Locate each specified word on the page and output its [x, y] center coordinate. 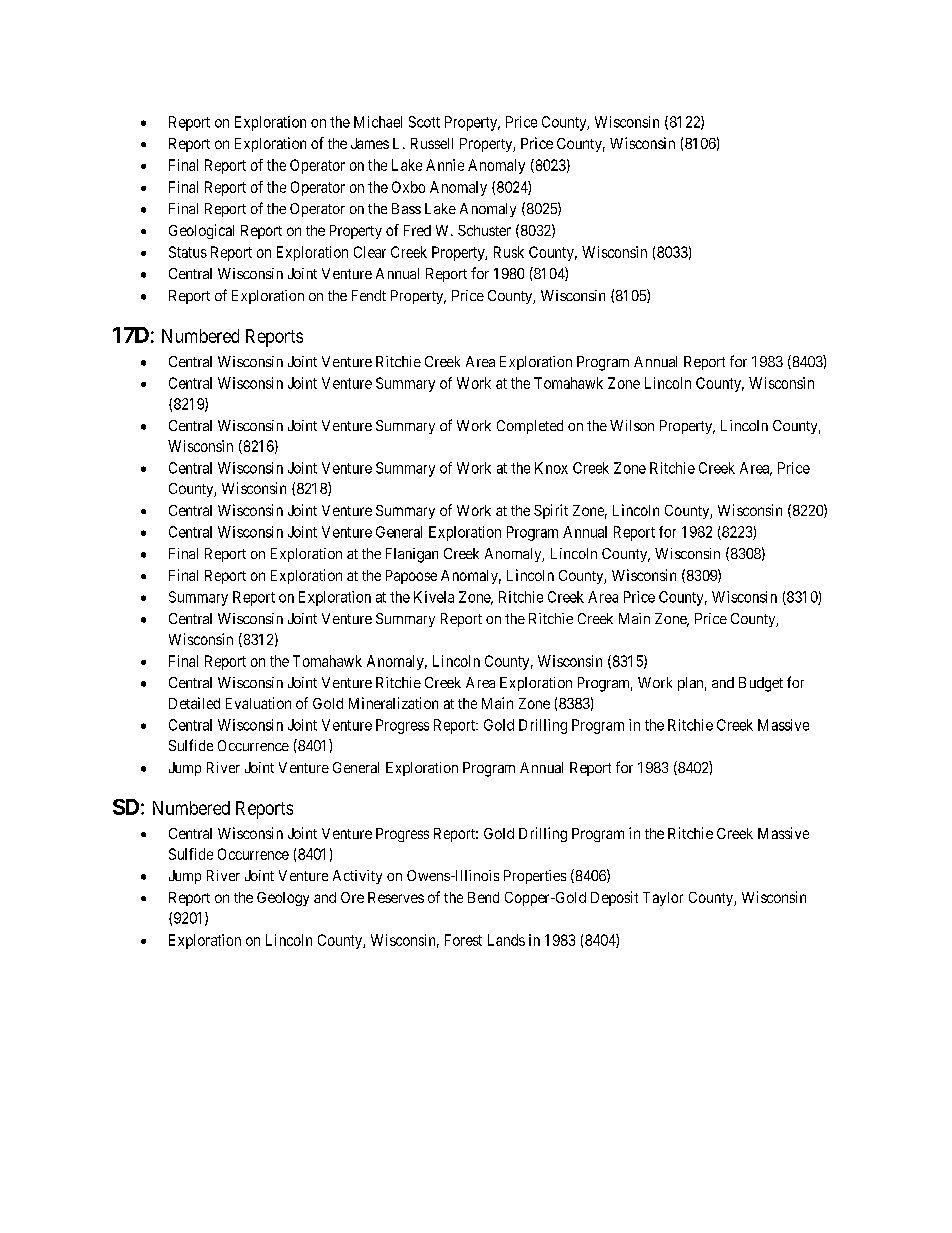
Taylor [663, 899]
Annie [445, 165]
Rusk [509, 252]
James [370, 143]
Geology [283, 899]
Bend [483, 897]
